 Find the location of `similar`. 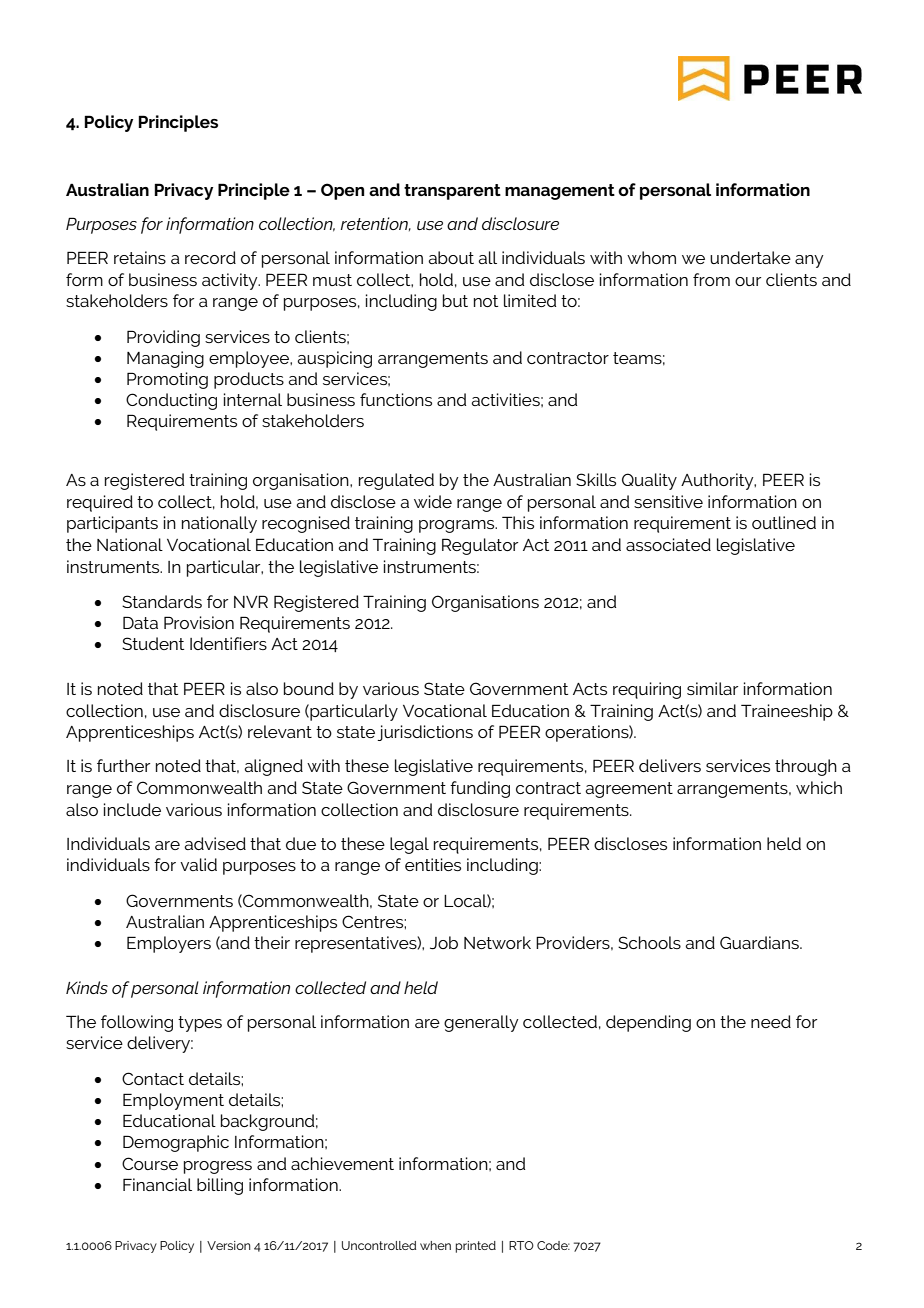

similar is located at coordinates (712, 688).
